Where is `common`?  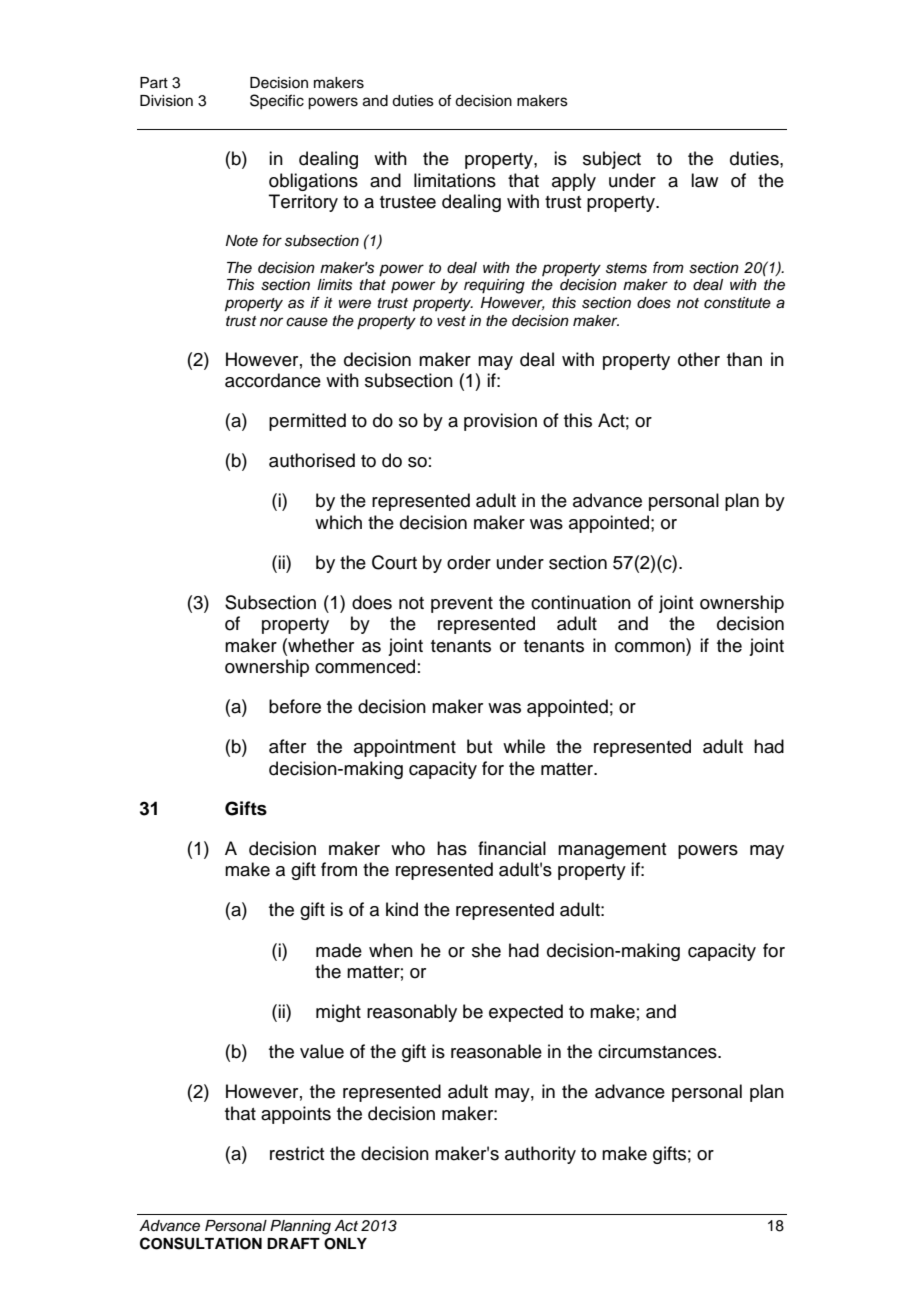
common is located at coordinates (651, 646).
